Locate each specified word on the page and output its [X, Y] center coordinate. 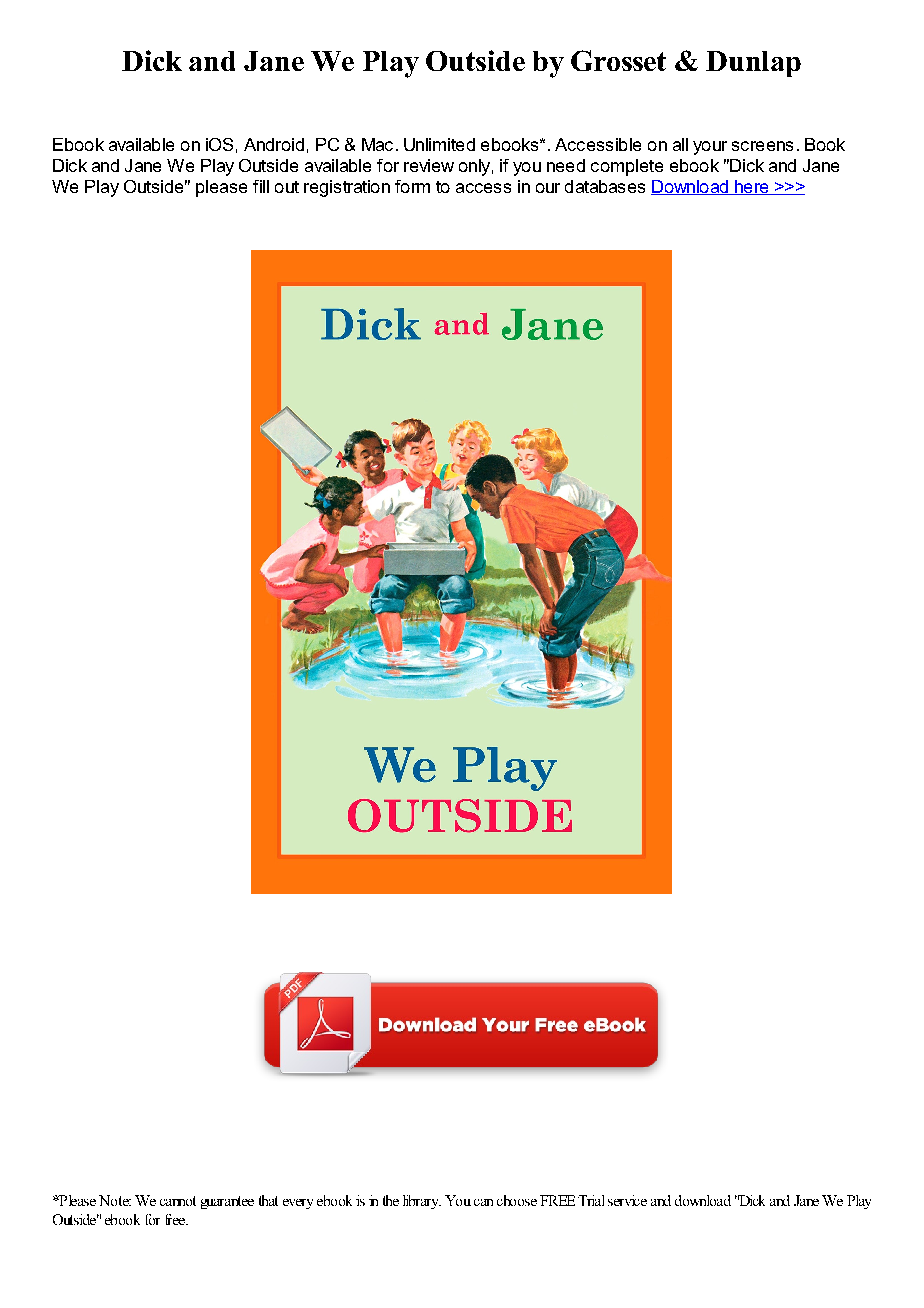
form [412, 186]
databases [605, 186]
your [710, 148]
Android [274, 144]
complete [627, 167]
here [752, 187]
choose [517, 1200]
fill [261, 186]
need [566, 165]
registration [347, 188]
